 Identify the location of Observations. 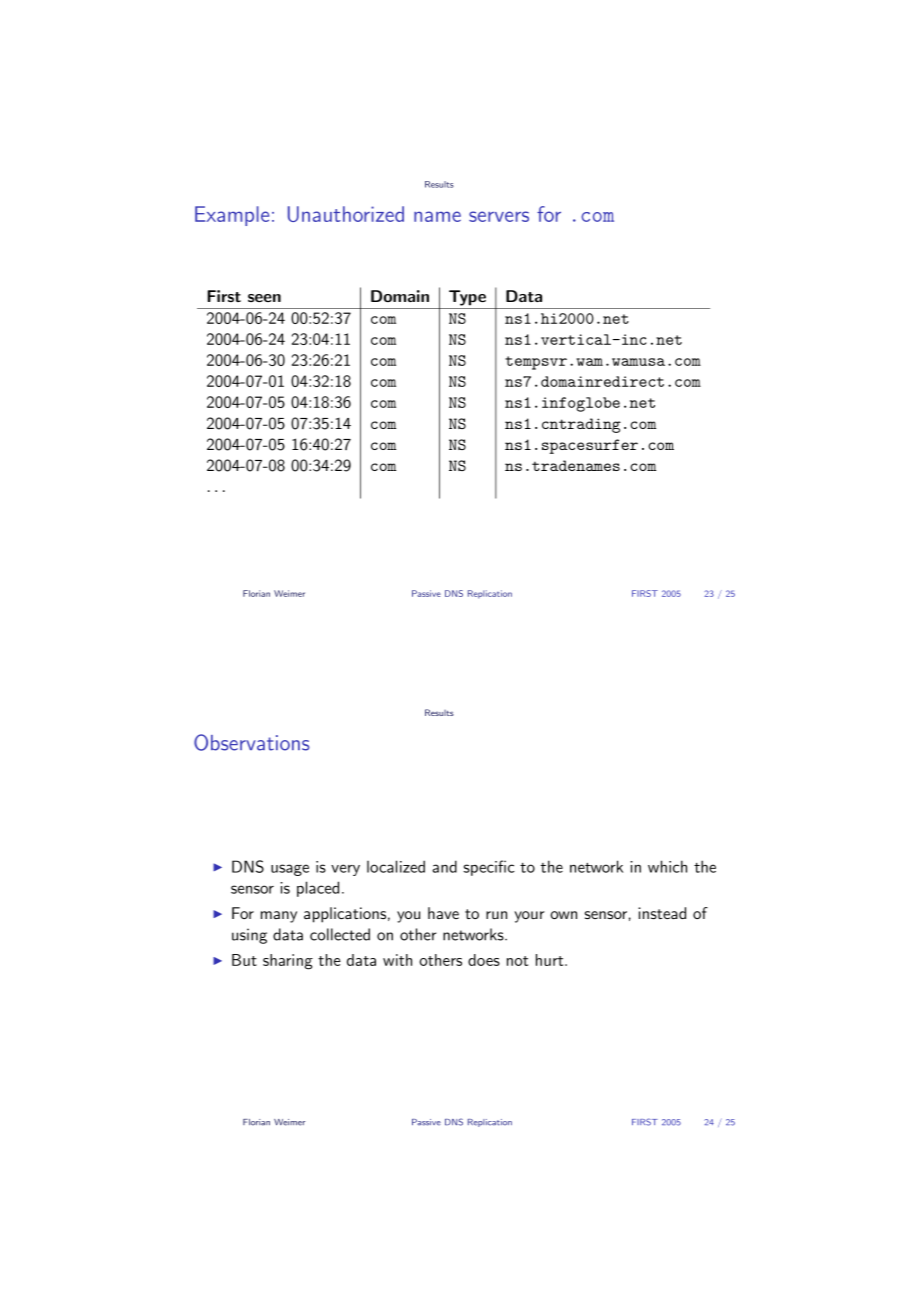
(252, 742).
